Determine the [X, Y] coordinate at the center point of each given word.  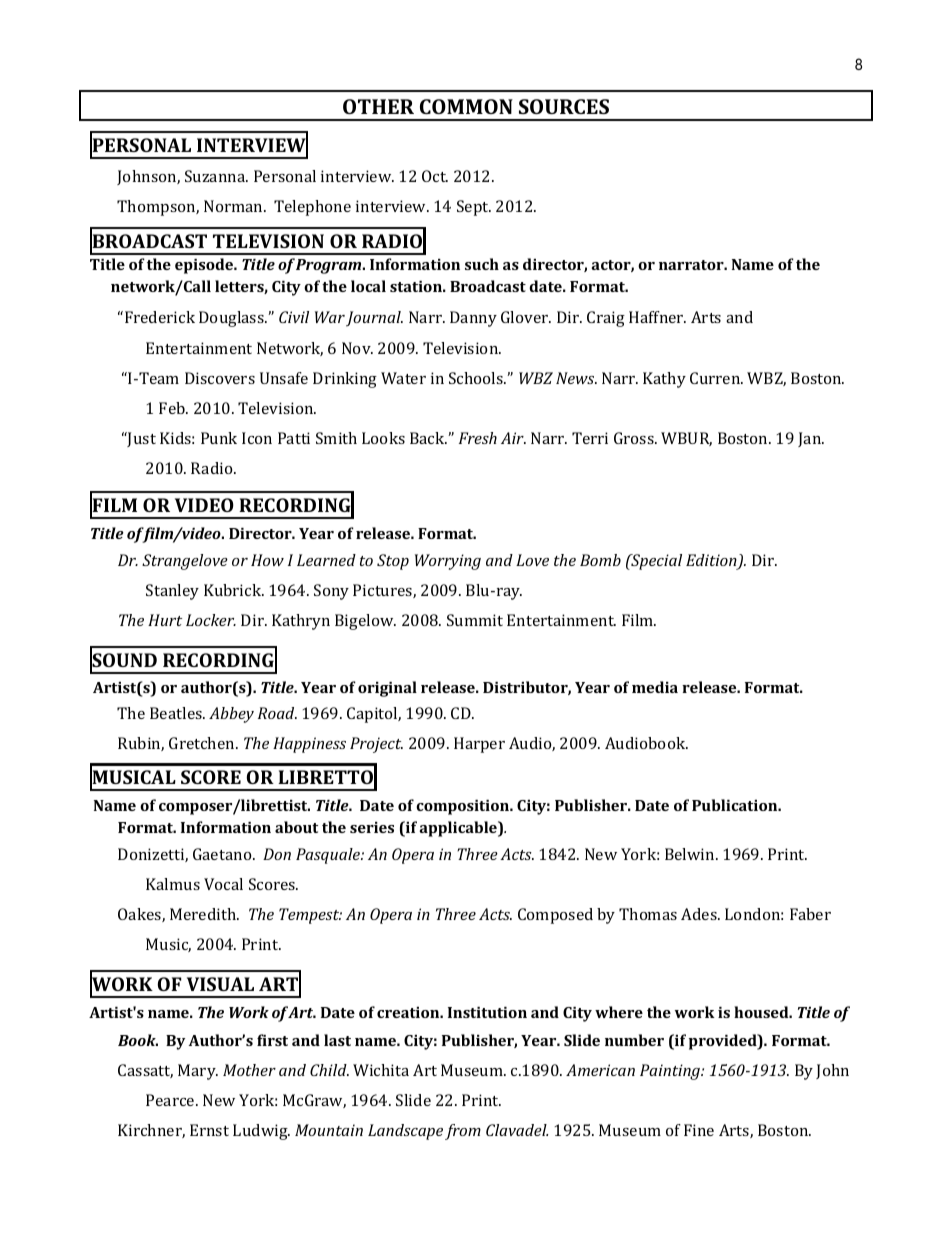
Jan [811, 439]
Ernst [209, 1130]
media [655, 687]
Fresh [478, 438]
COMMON [466, 106]
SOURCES [564, 106]
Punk [219, 438]
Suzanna [216, 176]
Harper [479, 745]
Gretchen [203, 743]
